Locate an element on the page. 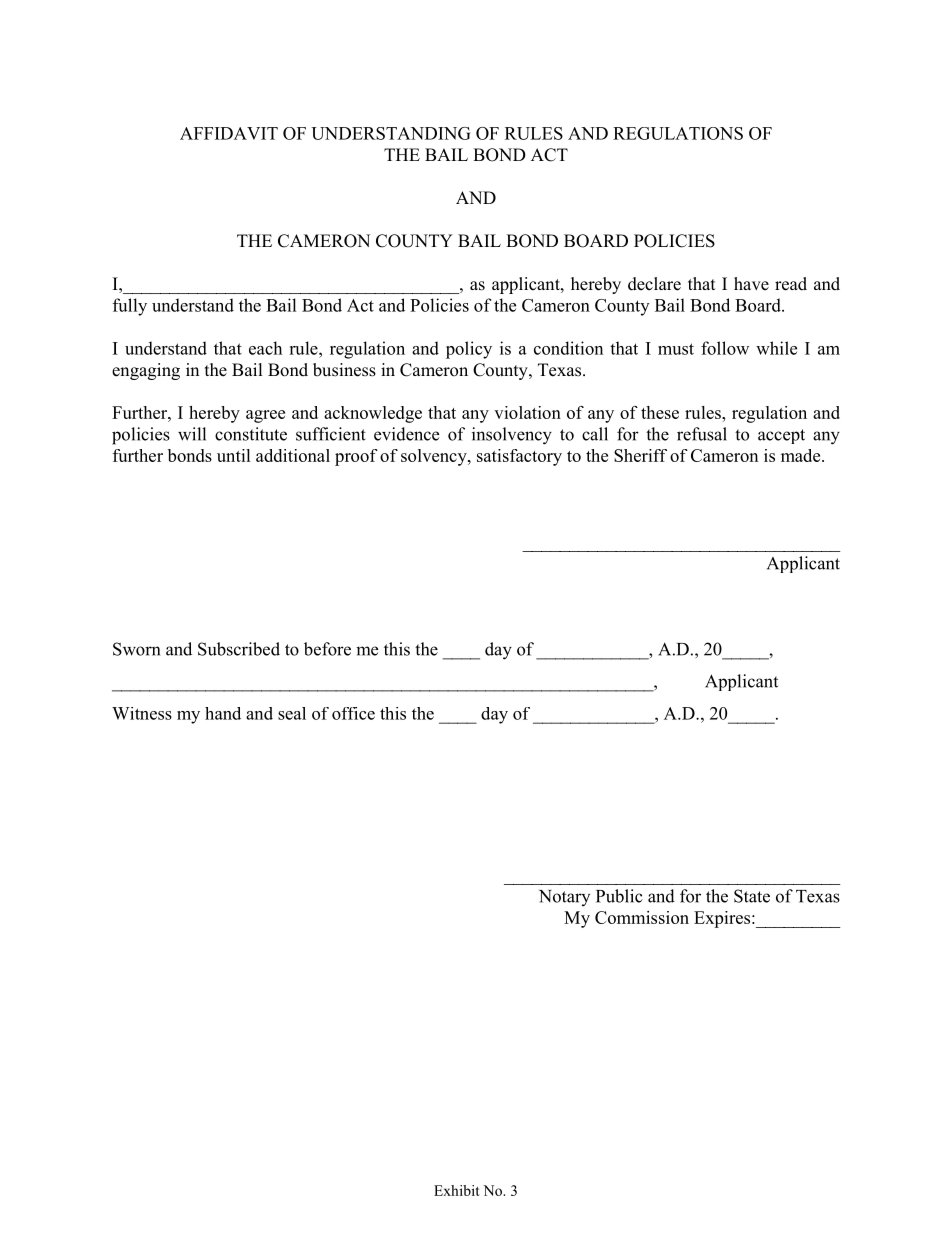 The height and width of the page is (1233, 952). Subscribed is located at coordinates (239, 649).
